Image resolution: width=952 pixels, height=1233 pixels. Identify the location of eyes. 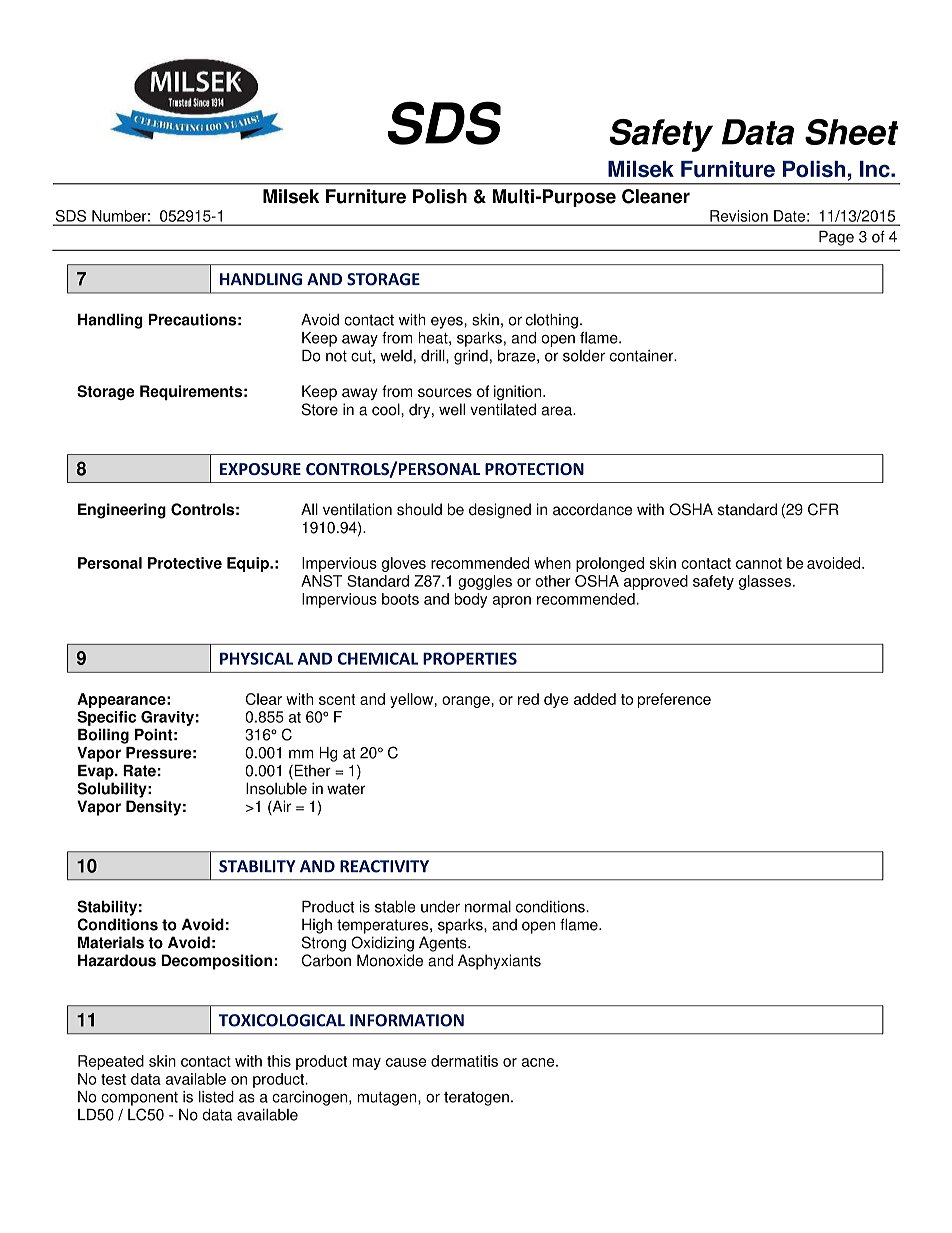
(448, 322).
